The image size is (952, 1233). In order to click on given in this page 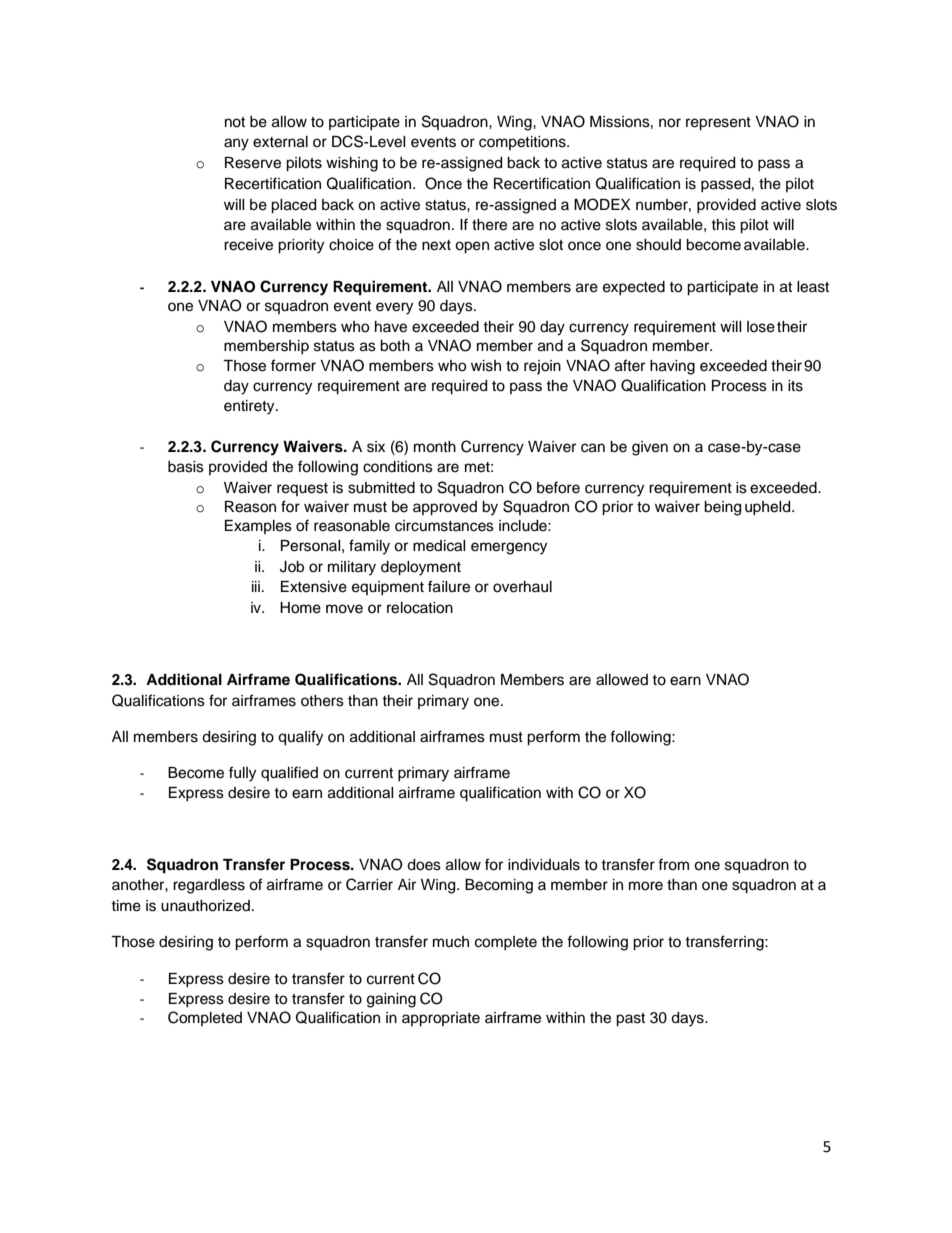, I will do `click(650, 448)`.
